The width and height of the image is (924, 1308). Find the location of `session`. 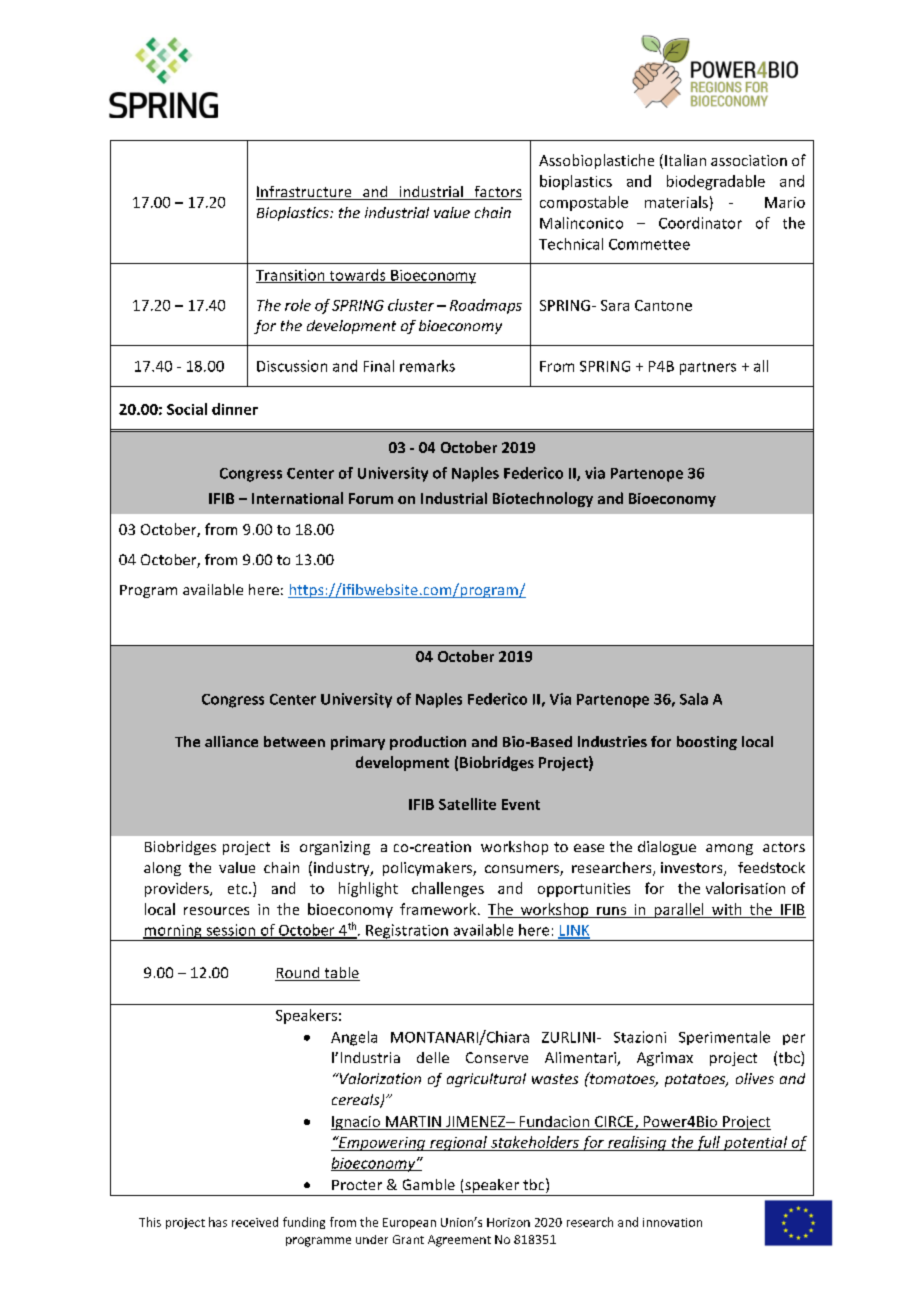

session is located at coordinates (231, 931).
